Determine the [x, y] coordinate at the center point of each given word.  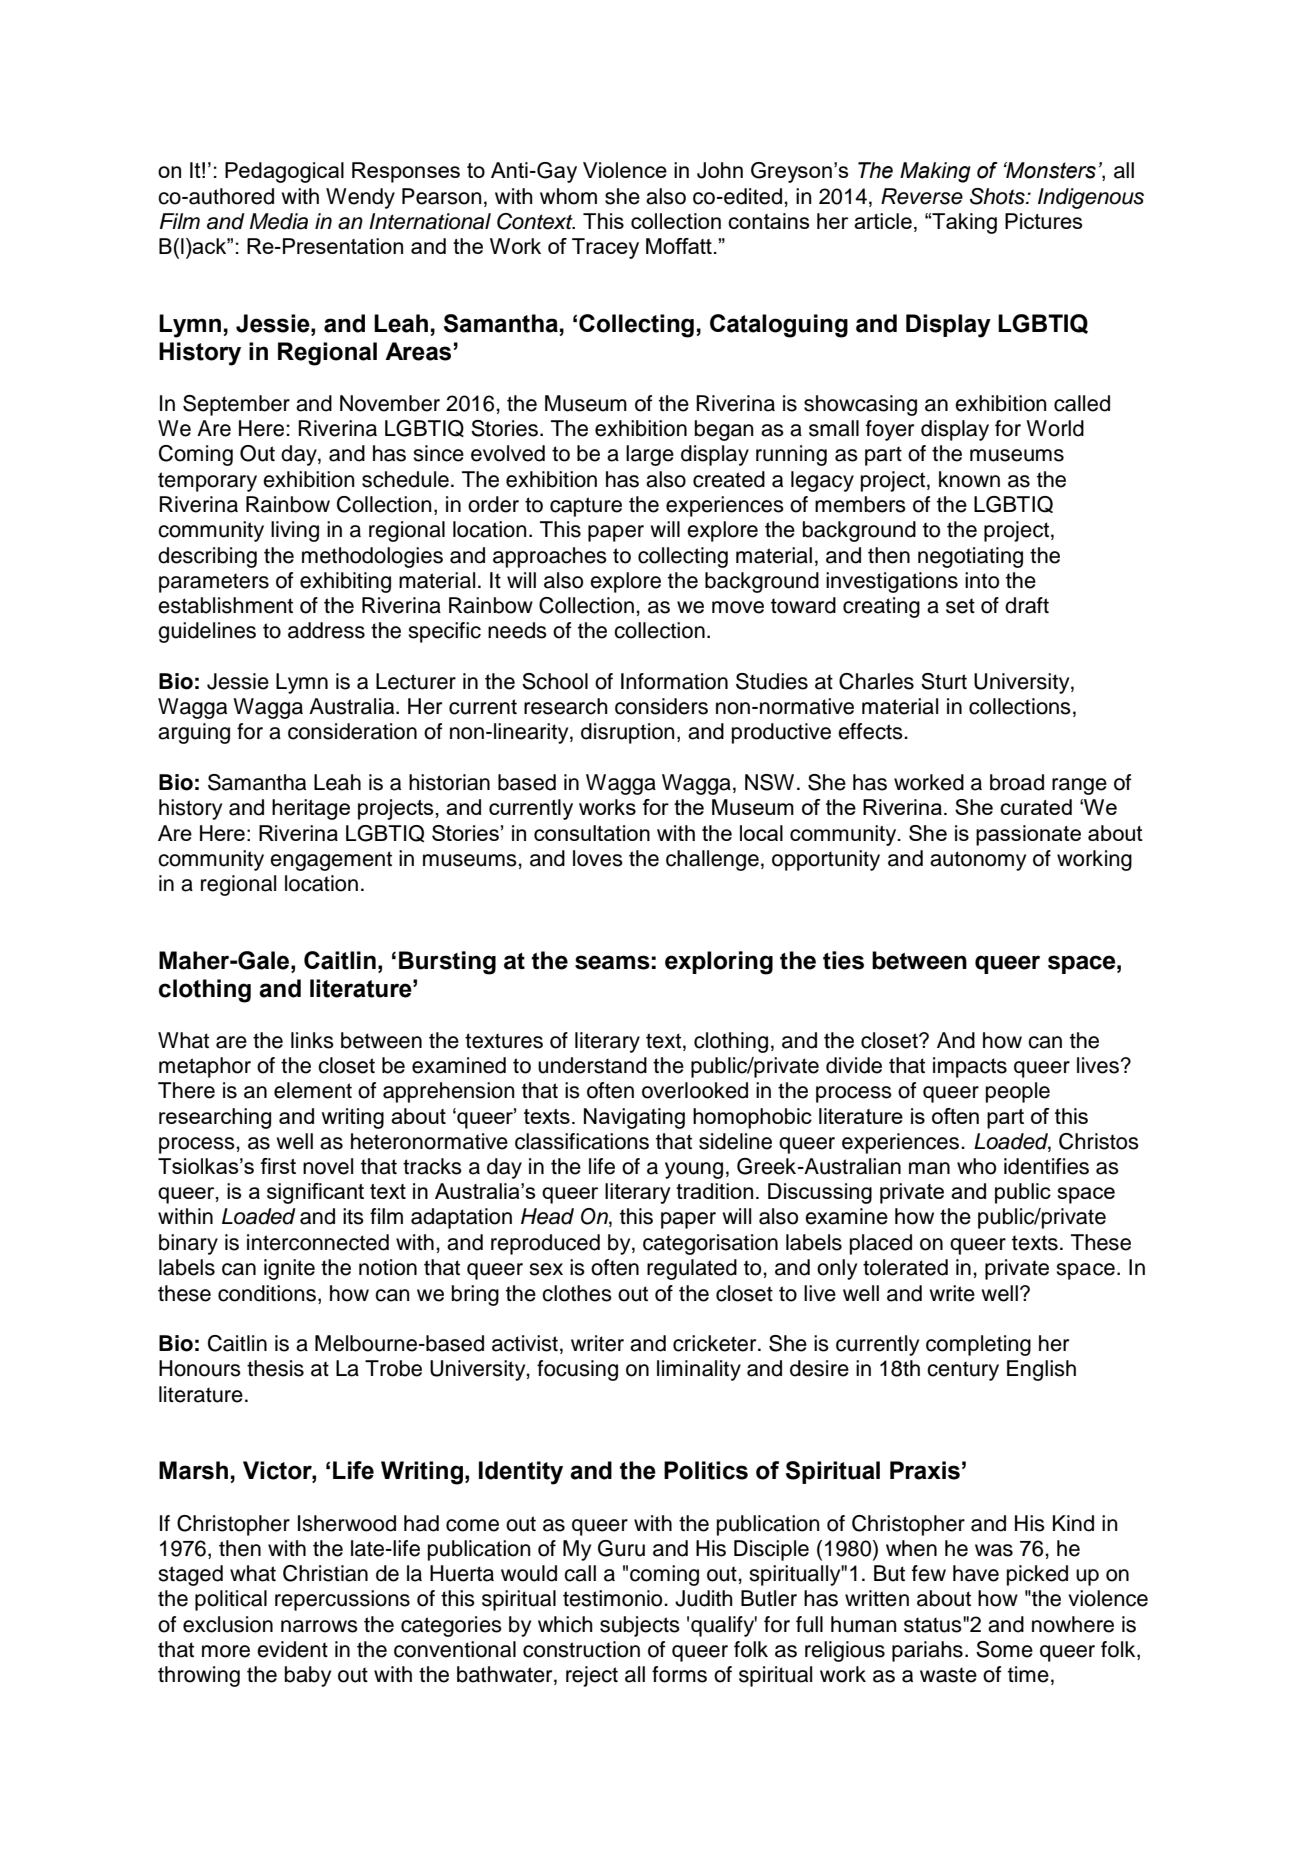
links [312, 1040]
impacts [970, 1067]
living [295, 531]
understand [592, 1065]
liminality [699, 1370]
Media [279, 221]
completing [978, 1345]
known [969, 479]
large [650, 455]
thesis [275, 1368]
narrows [319, 1626]
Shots [998, 196]
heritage [311, 809]
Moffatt [679, 246]
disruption [628, 733]
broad [1017, 782]
